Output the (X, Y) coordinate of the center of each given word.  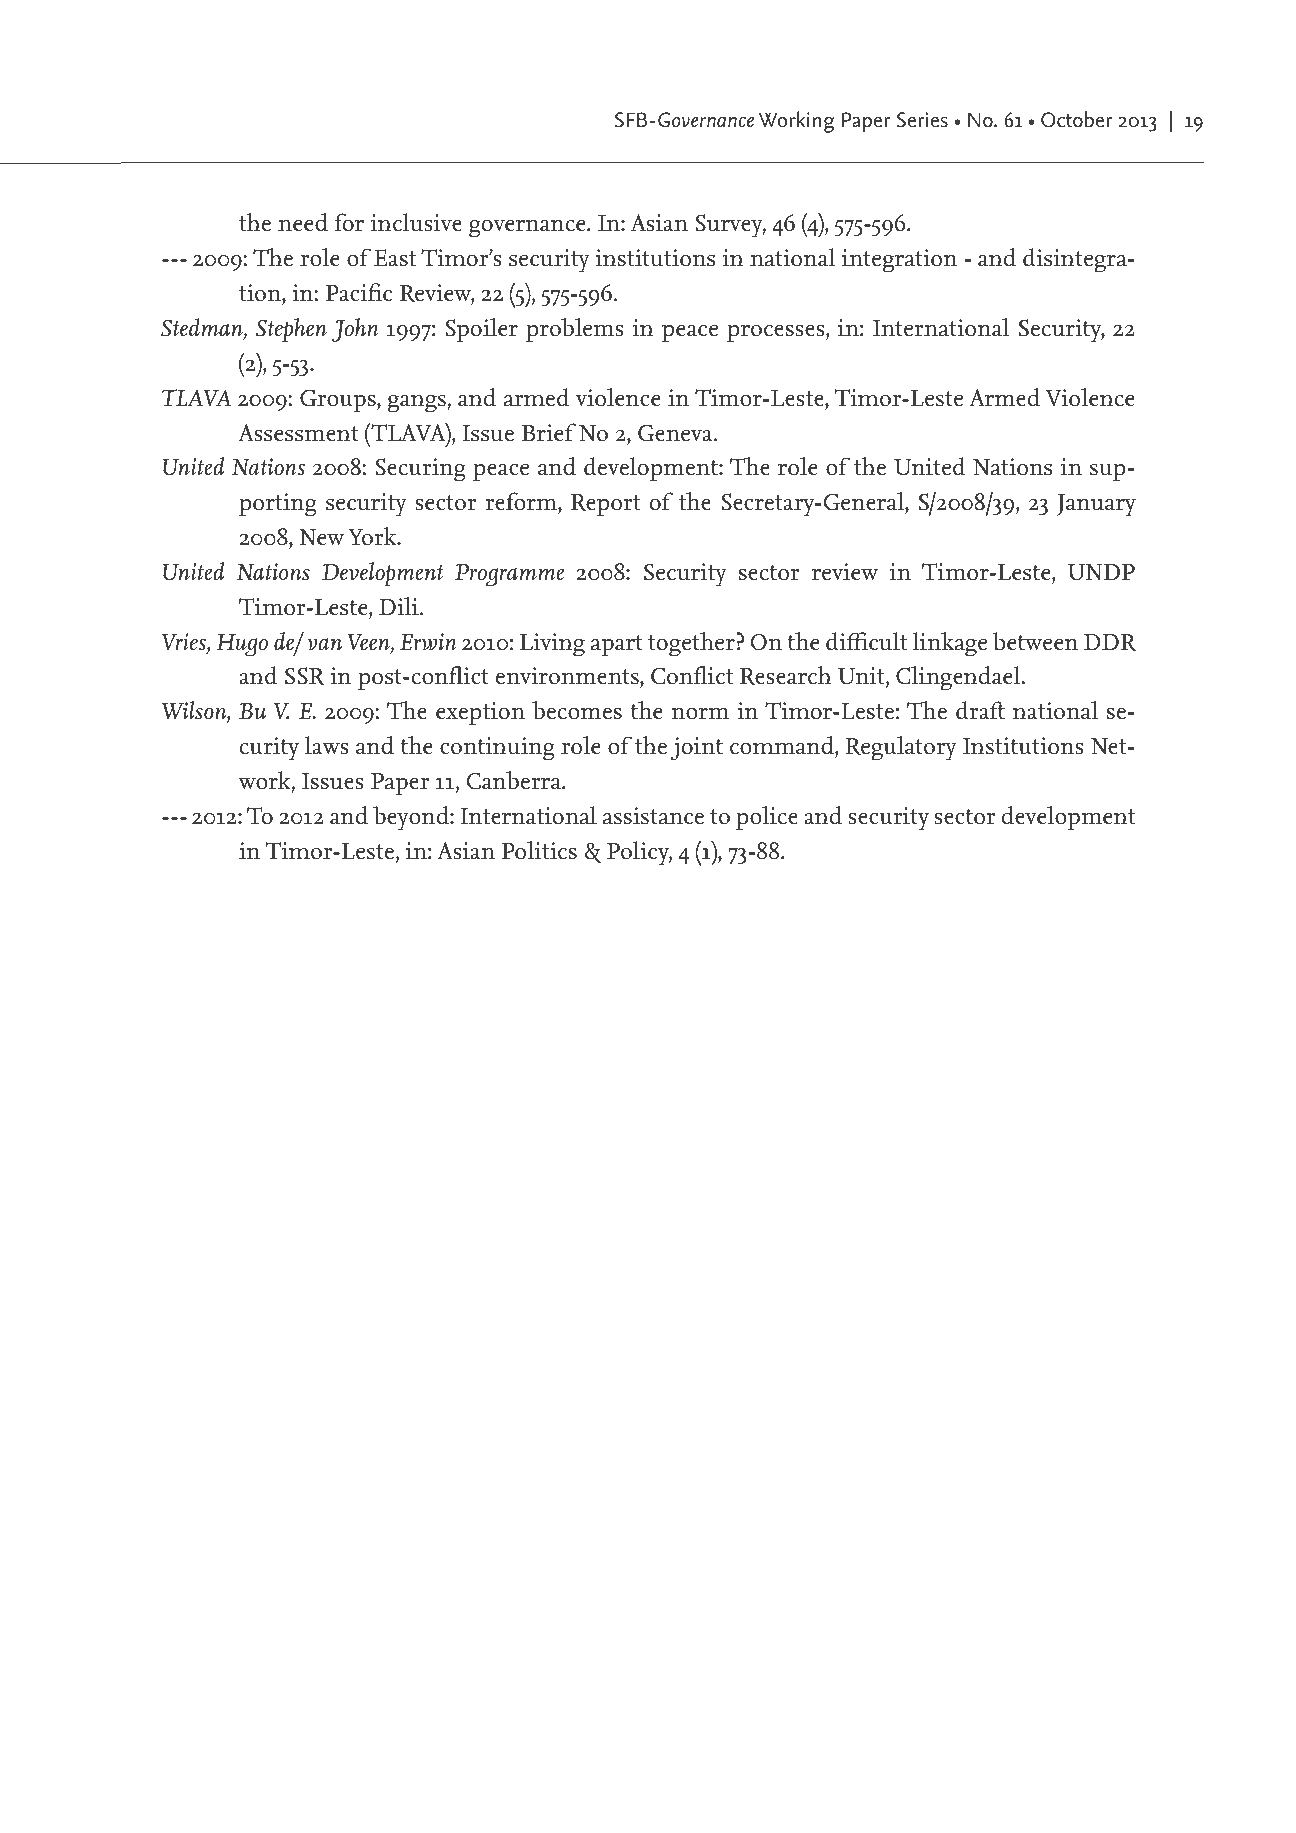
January (1096, 505)
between (1035, 641)
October (1077, 119)
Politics (539, 850)
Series (922, 120)
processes (777, 334)
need (303, 222)
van (325, 644)
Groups (339, 401)
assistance (653, 816)
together (691, 644)
